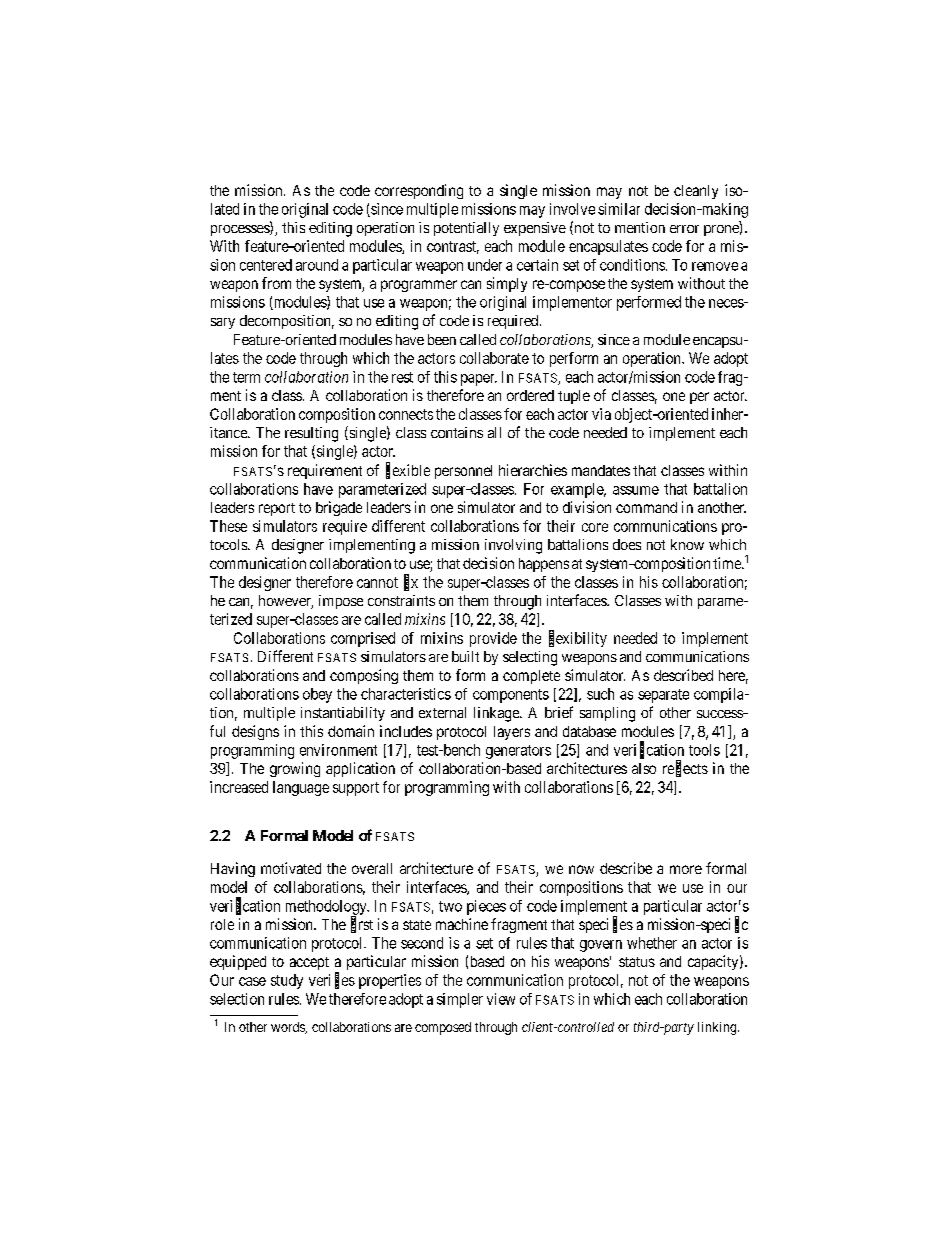  Describe the element at coordinates (493, 639) in the page. I see `provide` at that location.
